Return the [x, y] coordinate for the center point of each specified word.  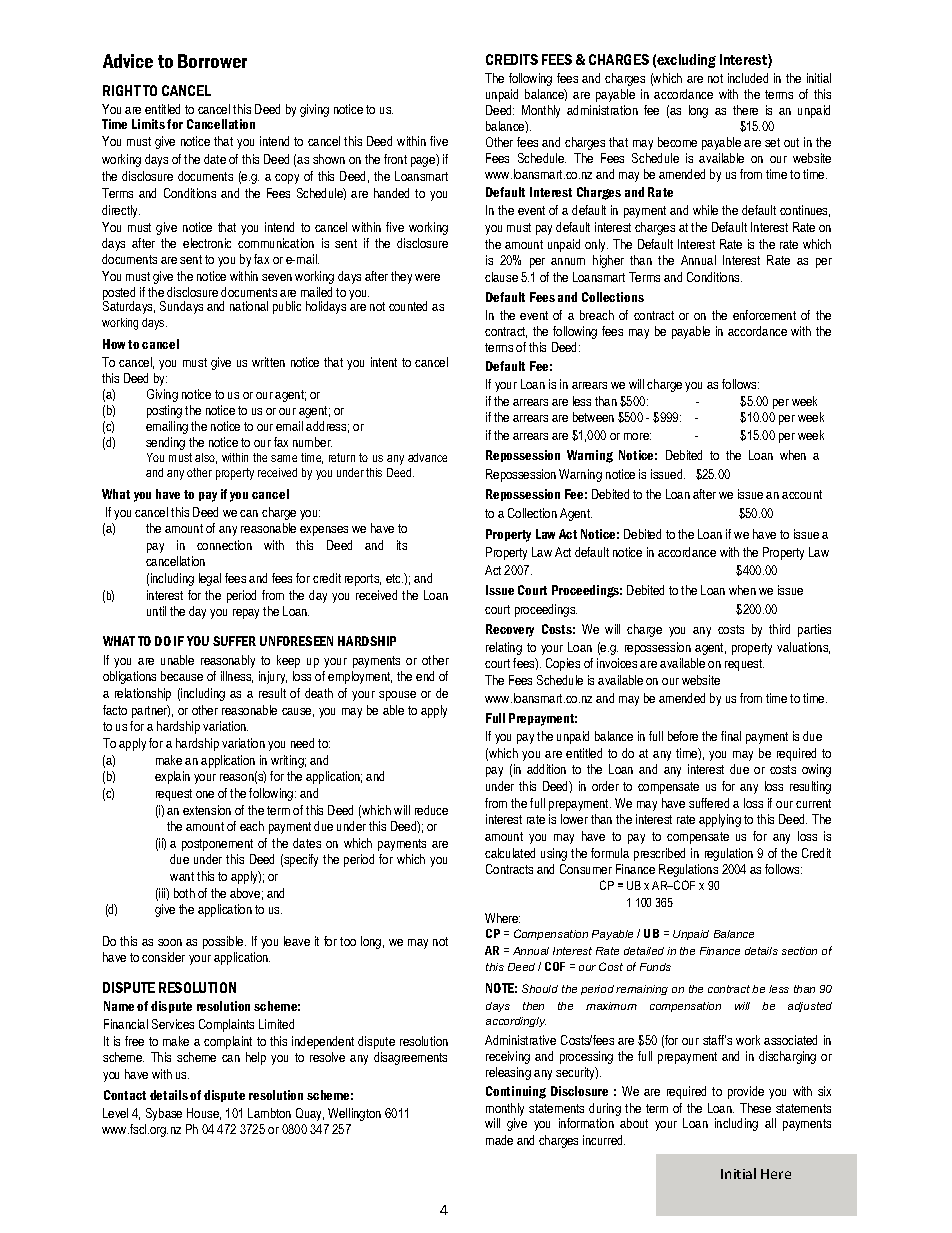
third [779, 629]
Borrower [212, 61]
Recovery [510, 630]
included [748, 78]
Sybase [164, 1114]
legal [210, 579]
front [395, 159]
